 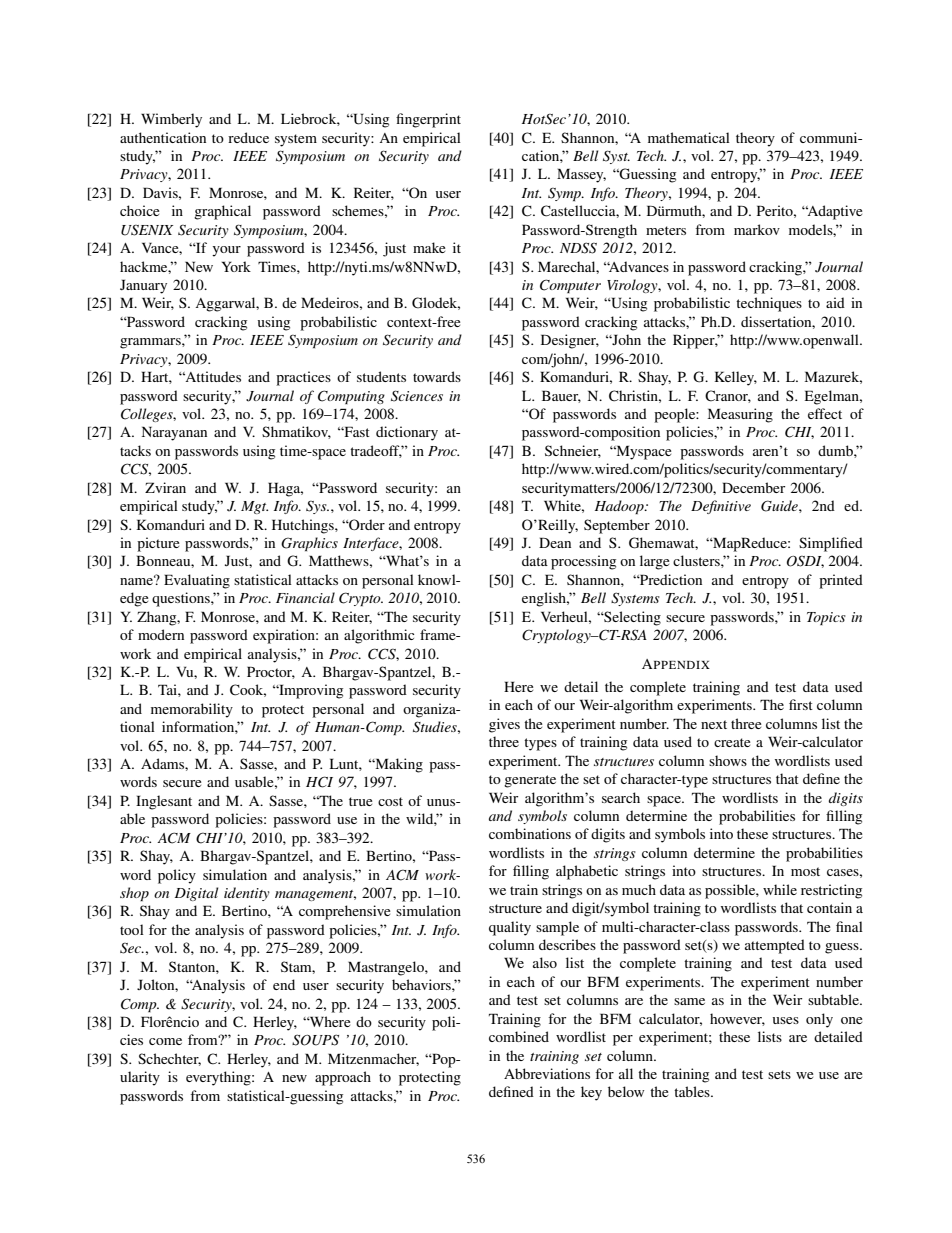 What do you see at coordinates (165, 1041) in the page?
I see `come` at bounding box center [165, 1041].
